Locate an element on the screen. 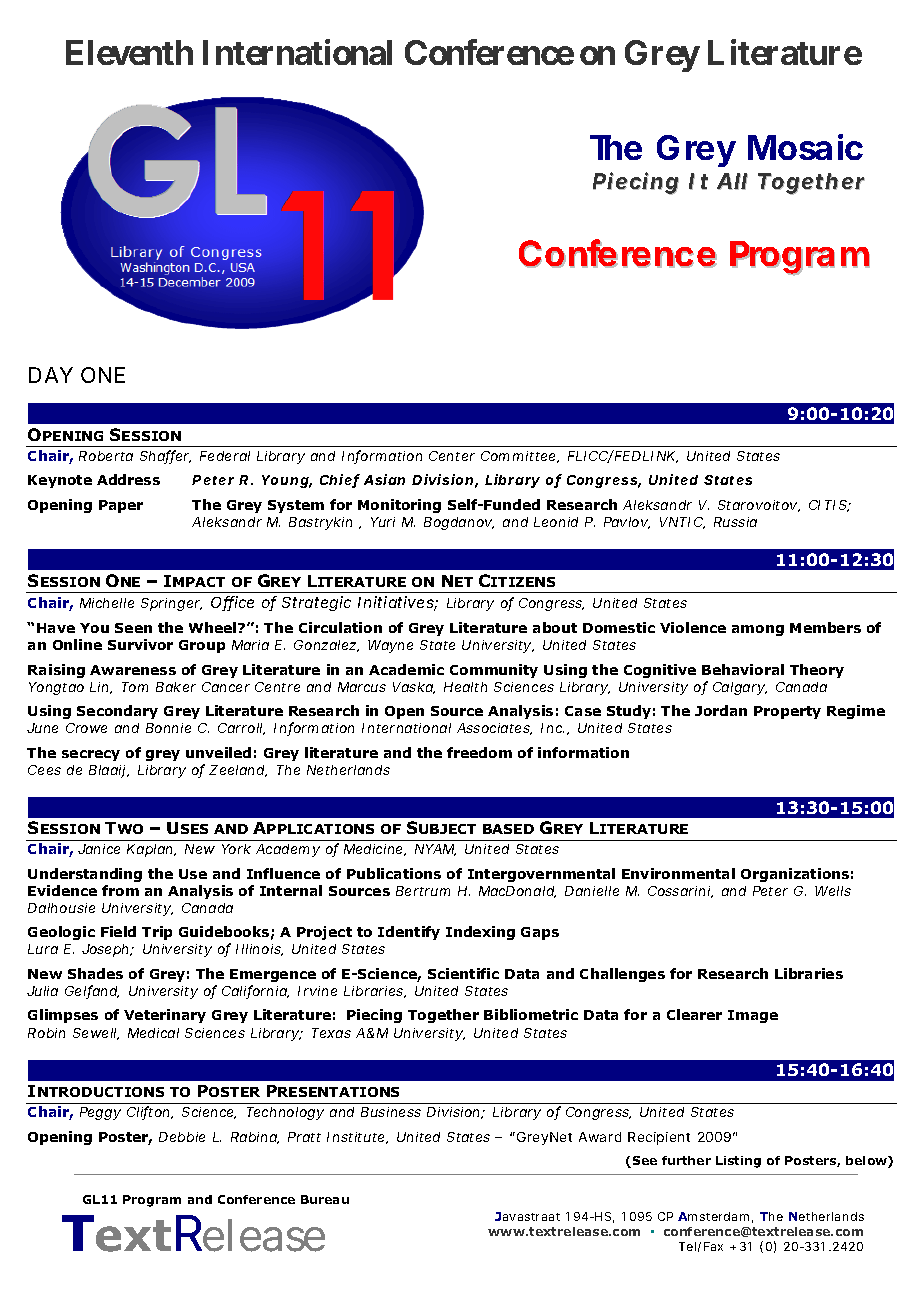  Pavlov is located at coordinates (627, 523).
